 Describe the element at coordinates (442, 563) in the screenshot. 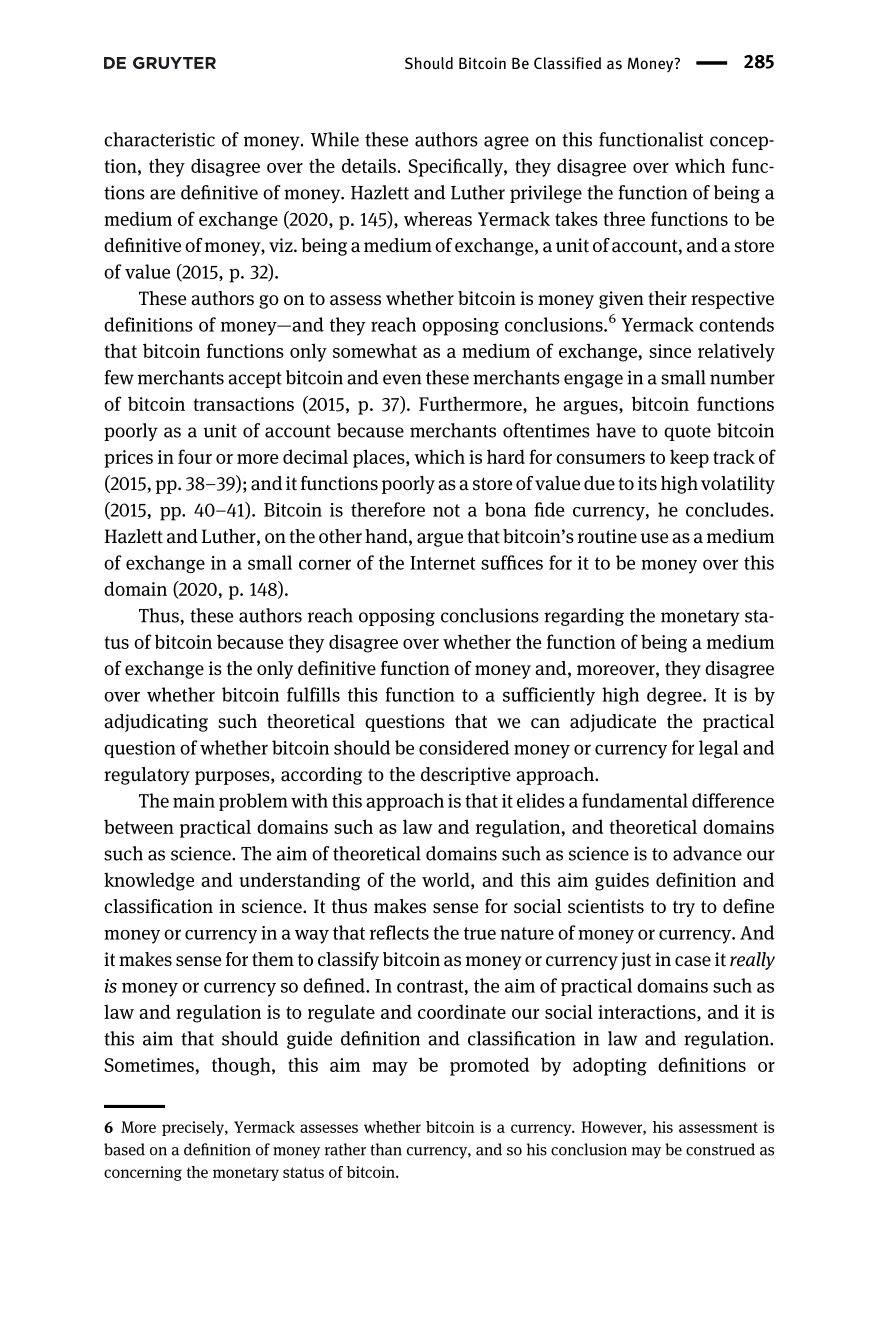

I see `Internet` at that location.
